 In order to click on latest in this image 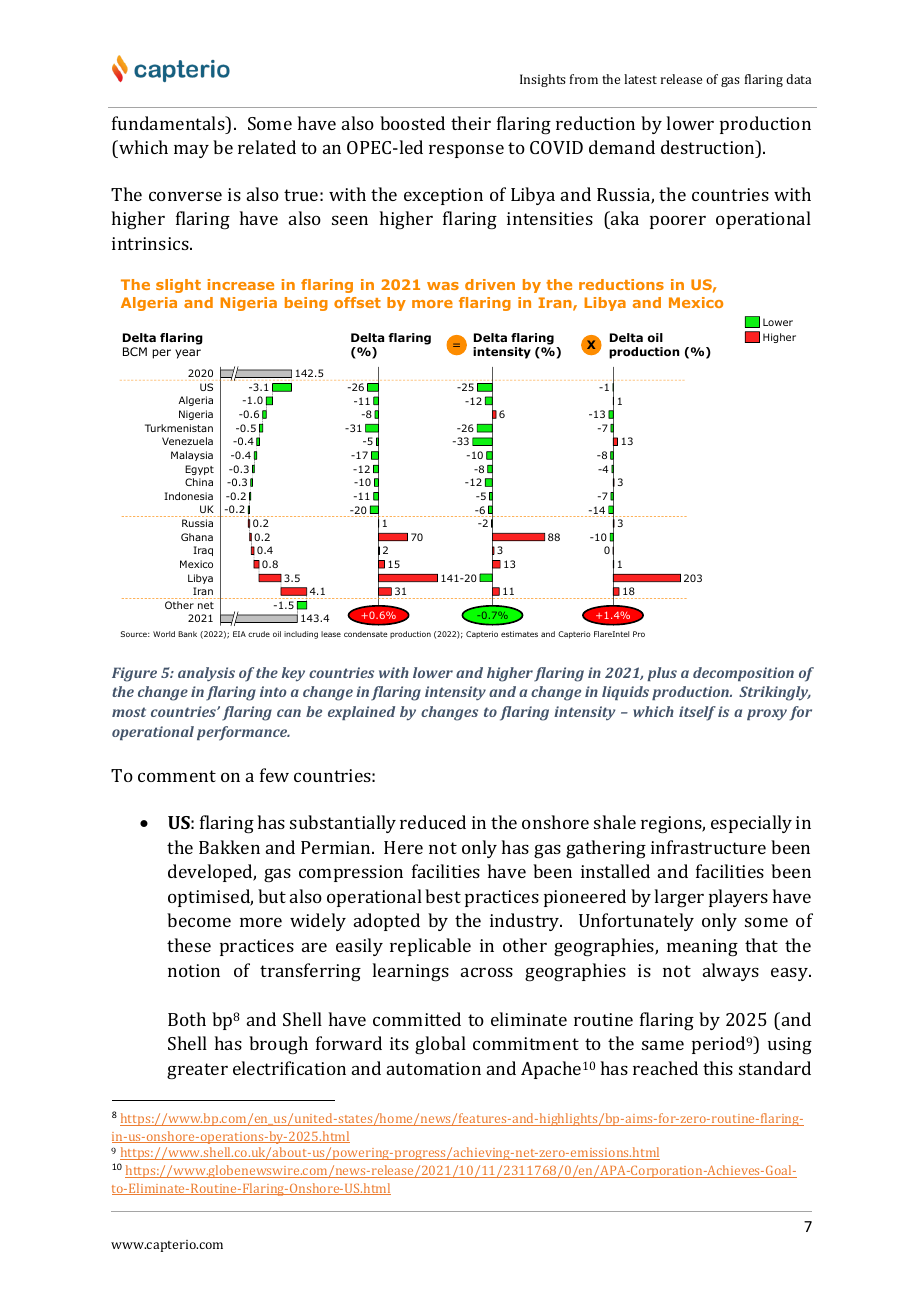, I will do `click(640, 79)`.
